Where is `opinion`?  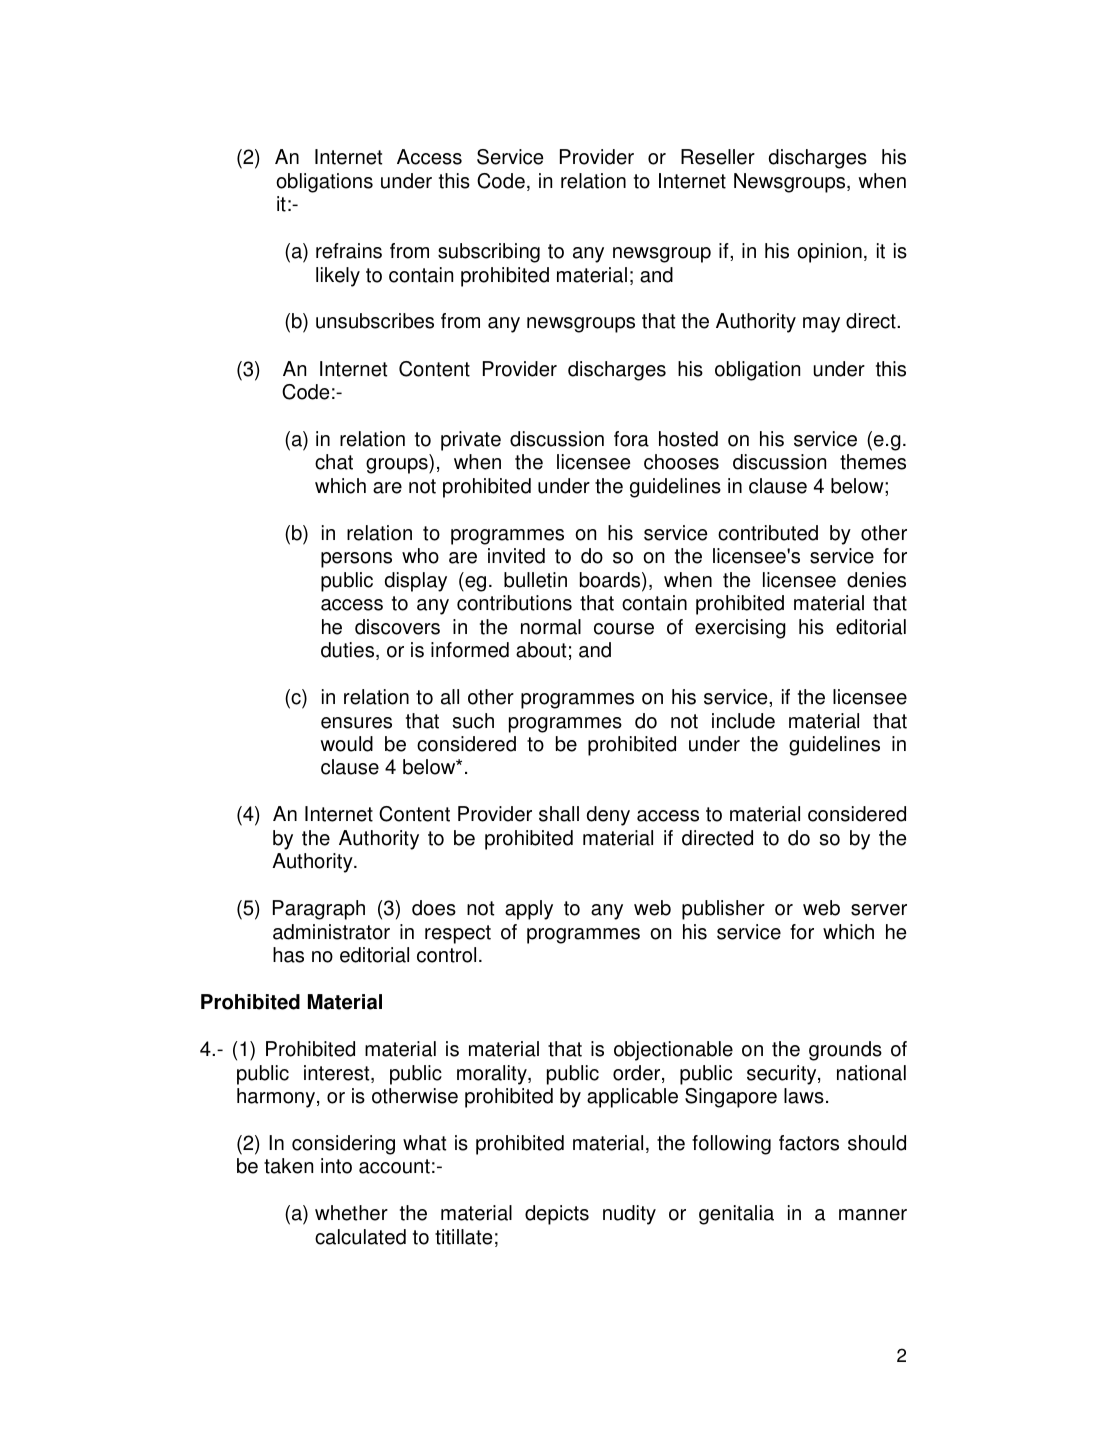
opinion is located at coordinates (829, 253).
